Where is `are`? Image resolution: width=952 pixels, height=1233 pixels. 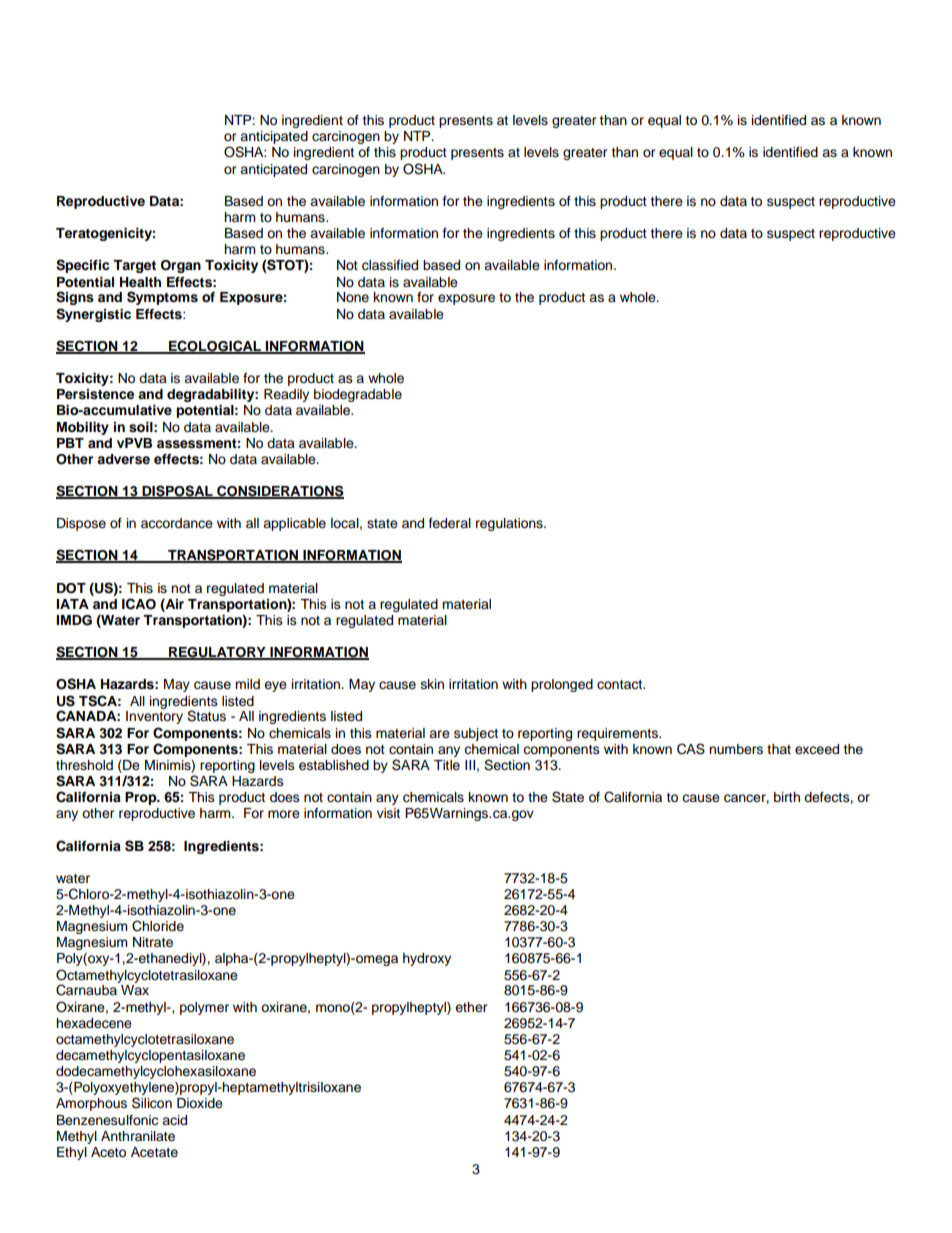
are is located at coordinates (439, 734).
